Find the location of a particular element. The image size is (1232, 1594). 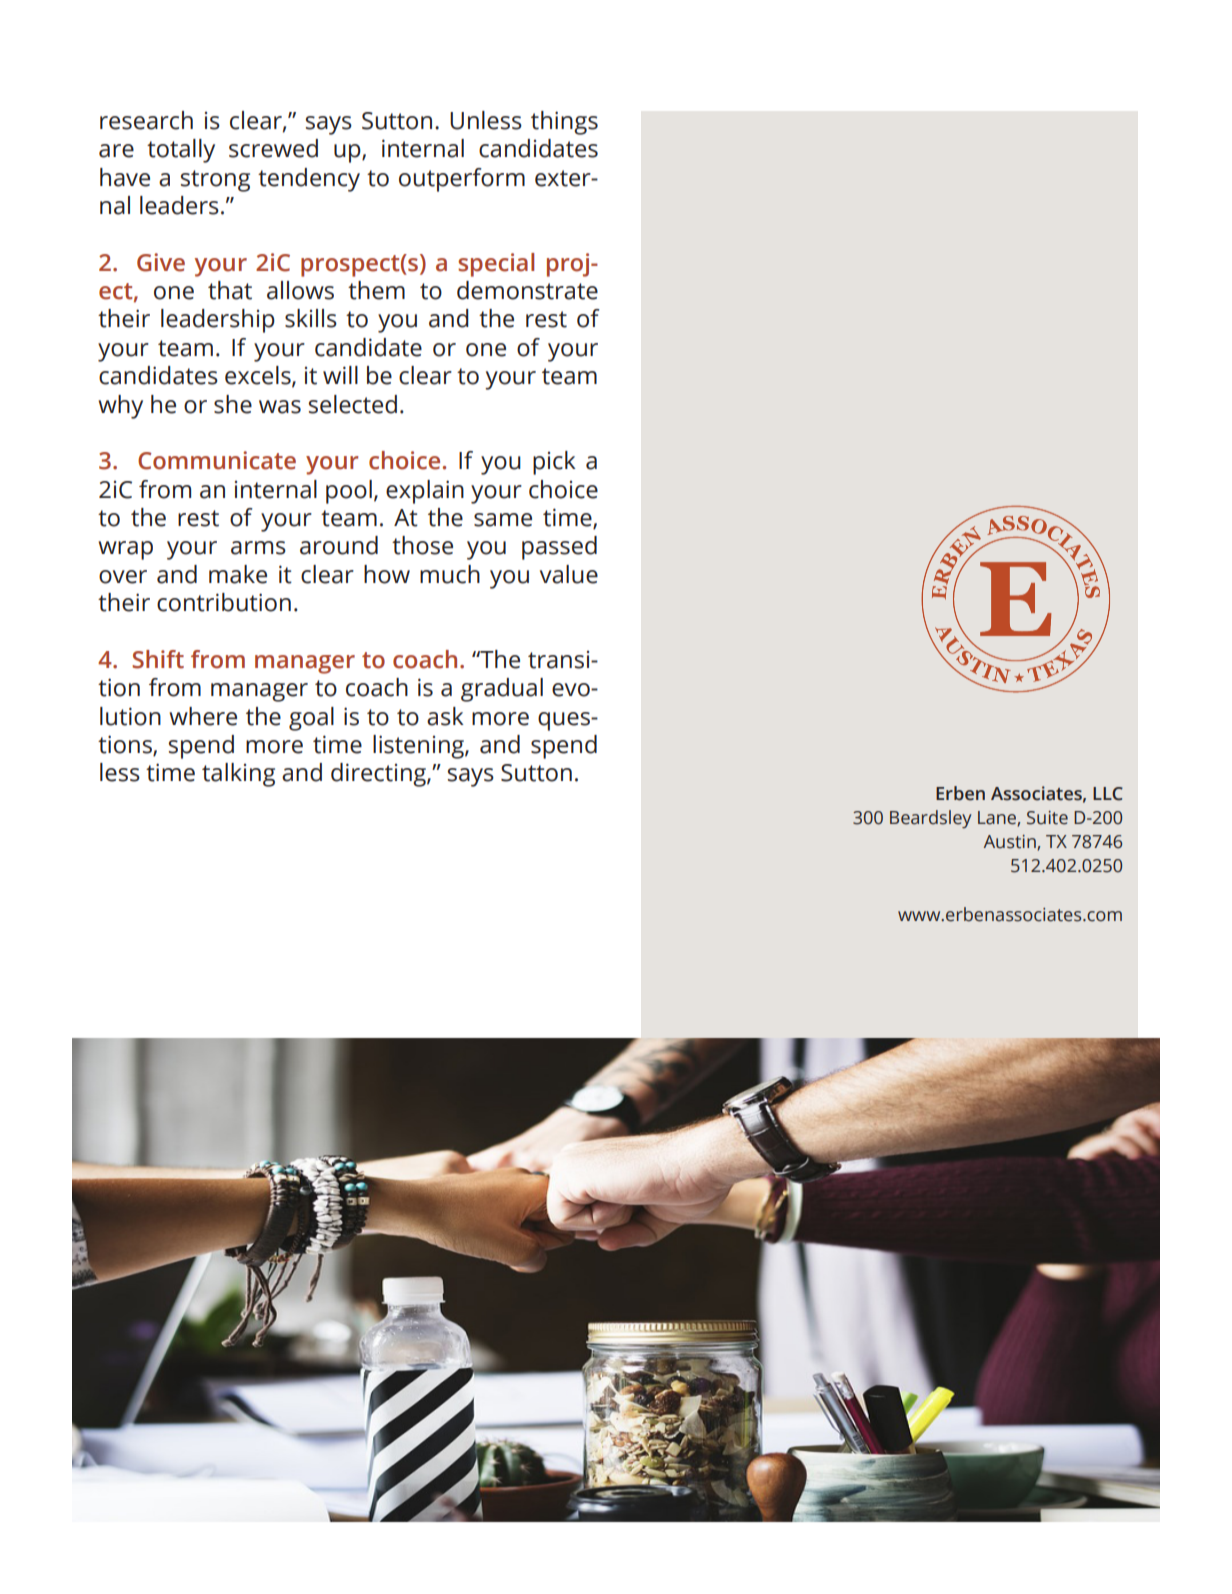

Communicate is located at coordinates (217, 460).
